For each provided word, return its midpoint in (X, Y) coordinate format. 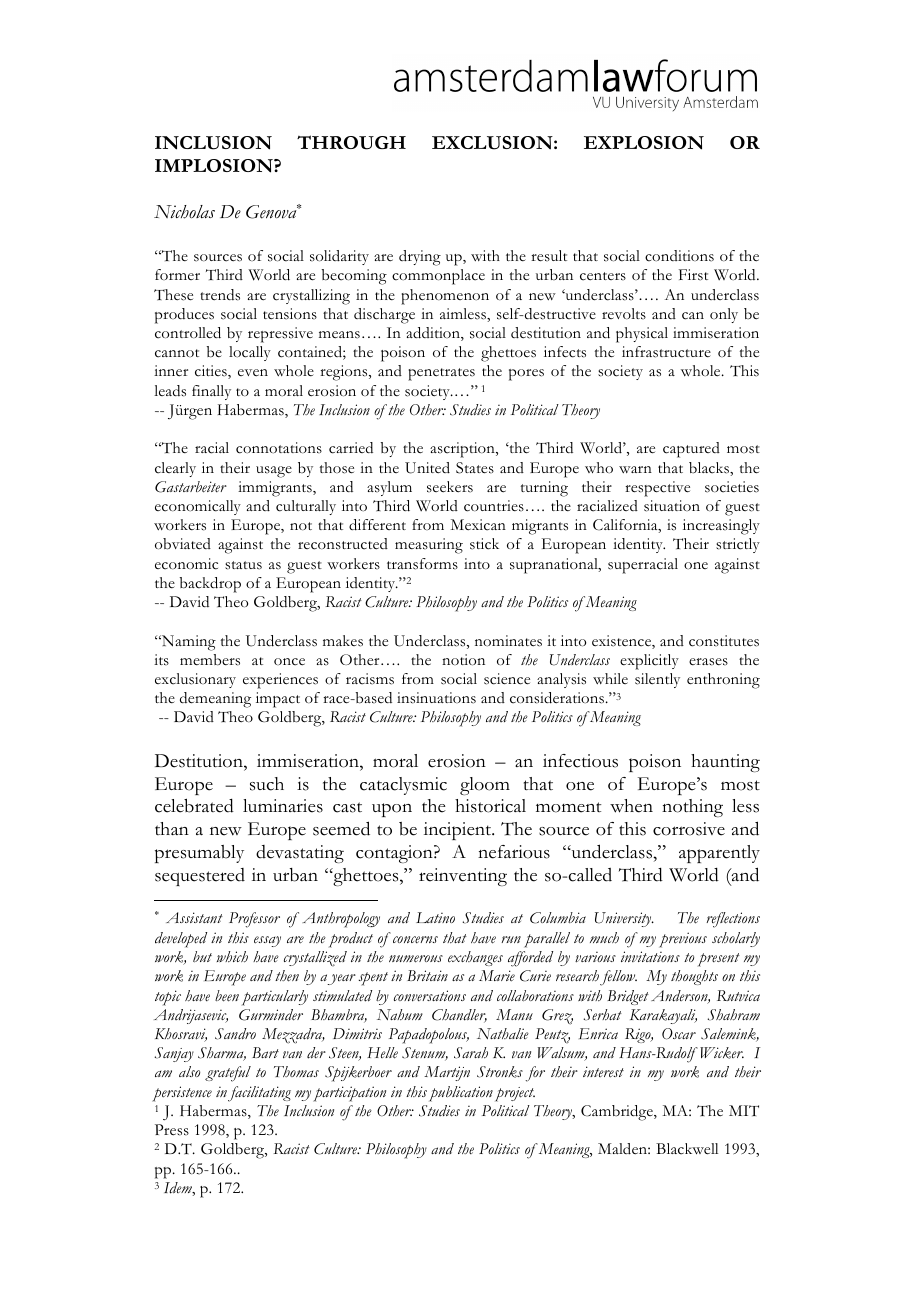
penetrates (441, 374)
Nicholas (184, 212)
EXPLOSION (644, 143)
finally (211, 392)
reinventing (463, 877)
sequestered (200, 877)
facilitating (259, 1094)
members (210, 660)
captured (691, 450)
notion (463, 660)
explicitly (649, 662)
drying (420, 258)
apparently (719, 854)
